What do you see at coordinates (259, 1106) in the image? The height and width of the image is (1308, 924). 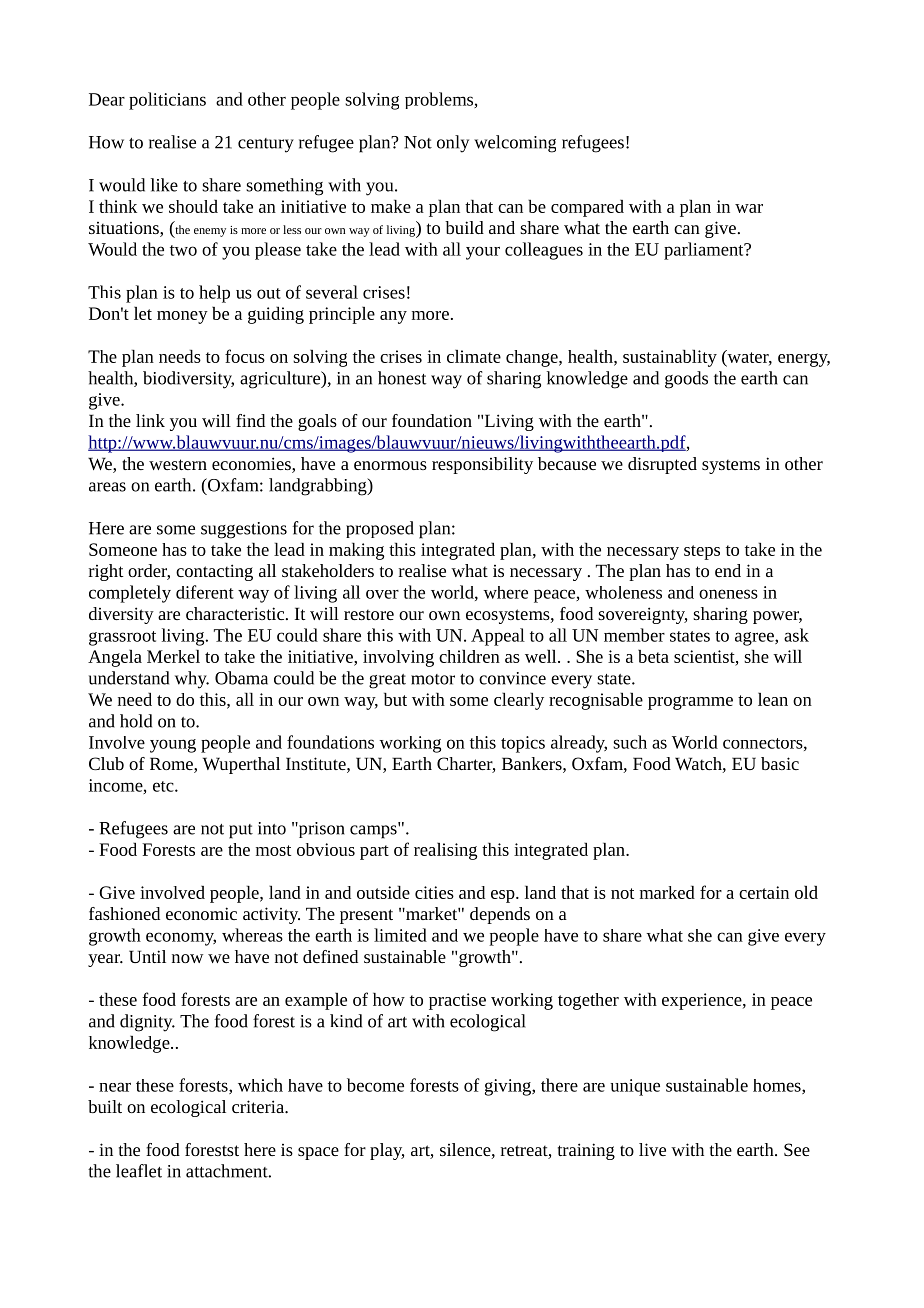 I see `criteria` at bounding box center [259, 1106].
